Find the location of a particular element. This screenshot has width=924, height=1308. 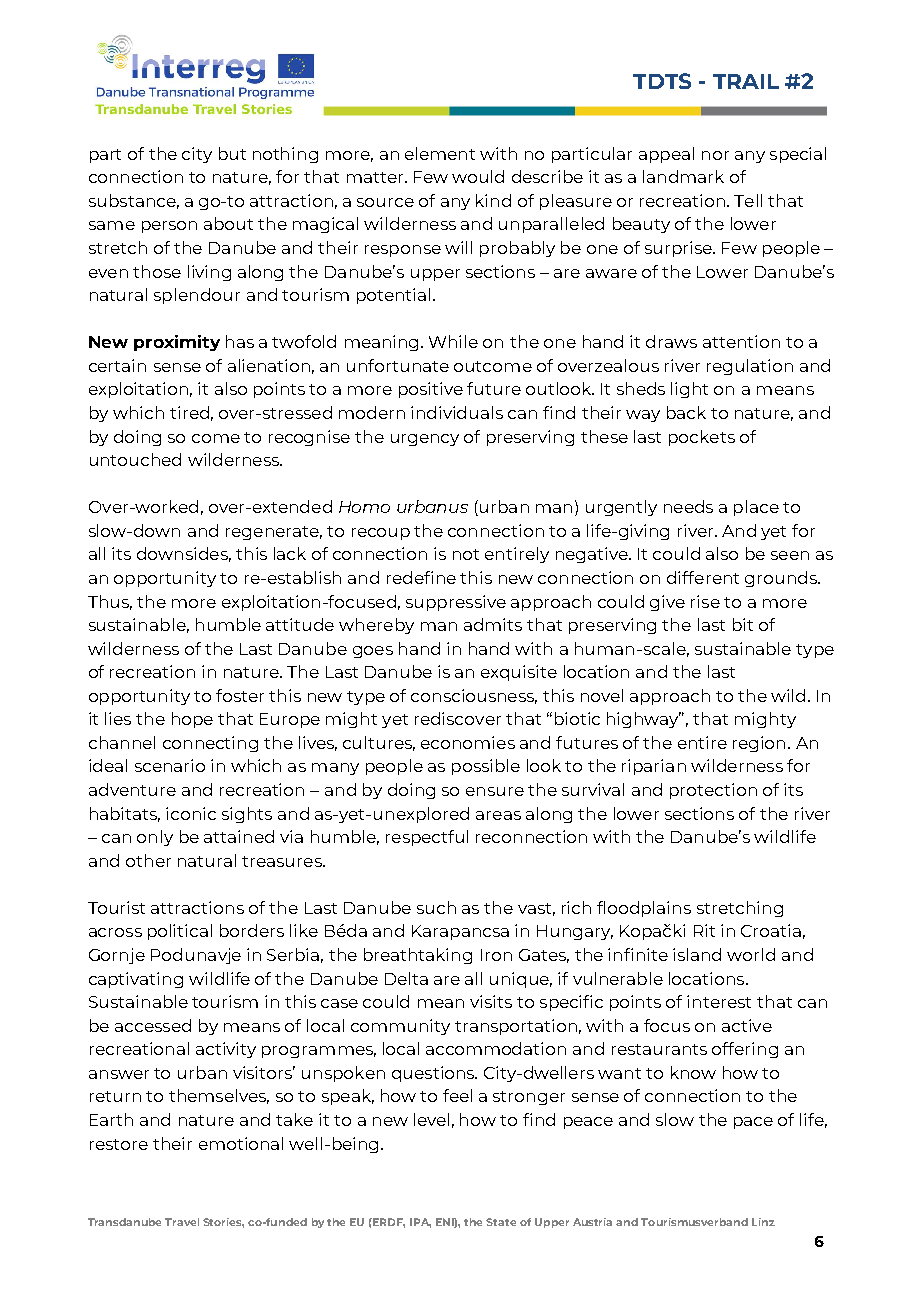

needs is located at coordinates (688, 506).
